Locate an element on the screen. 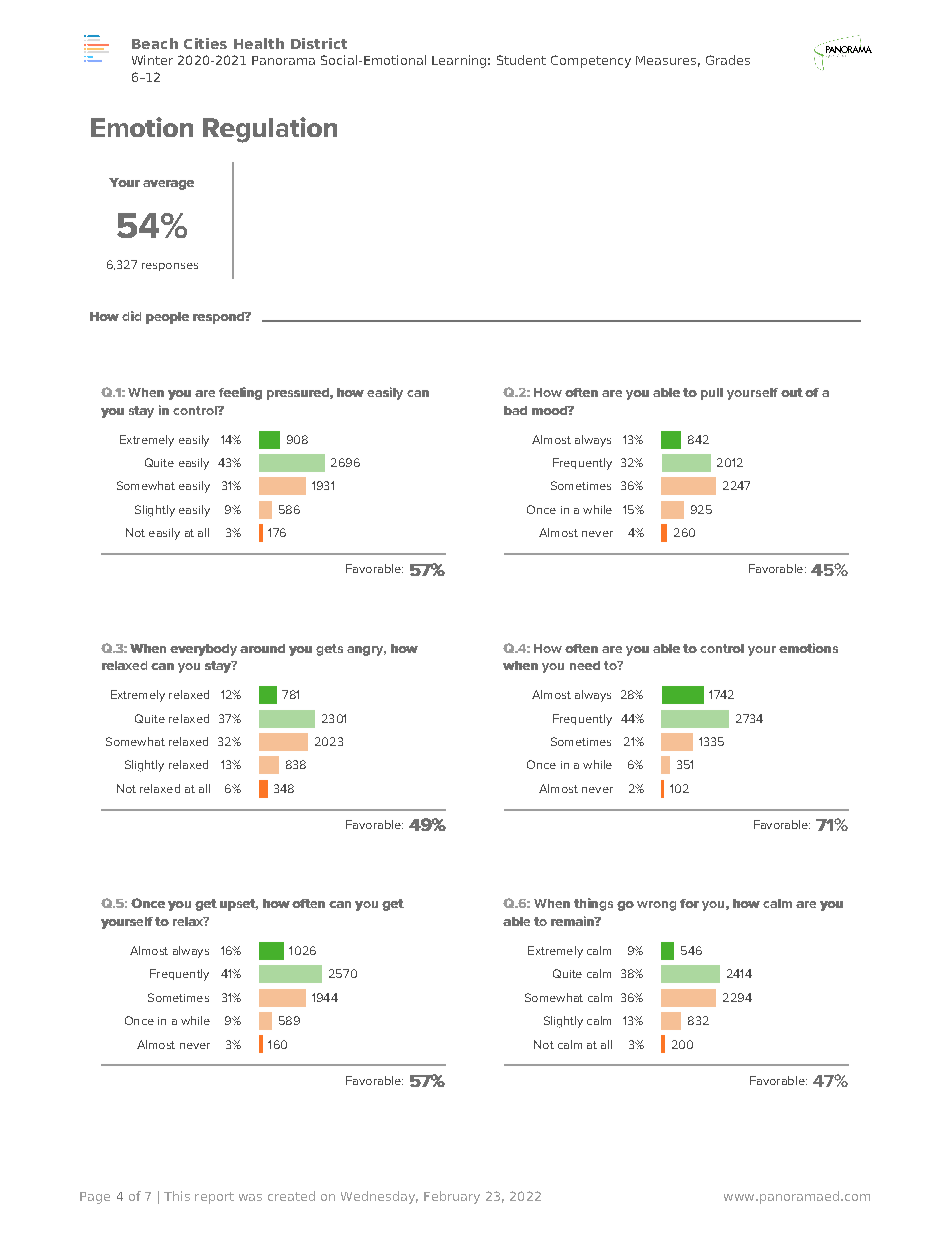 The width and height of the screenshot is (952, 1233). everybody is located at coordinates (203, 650).
